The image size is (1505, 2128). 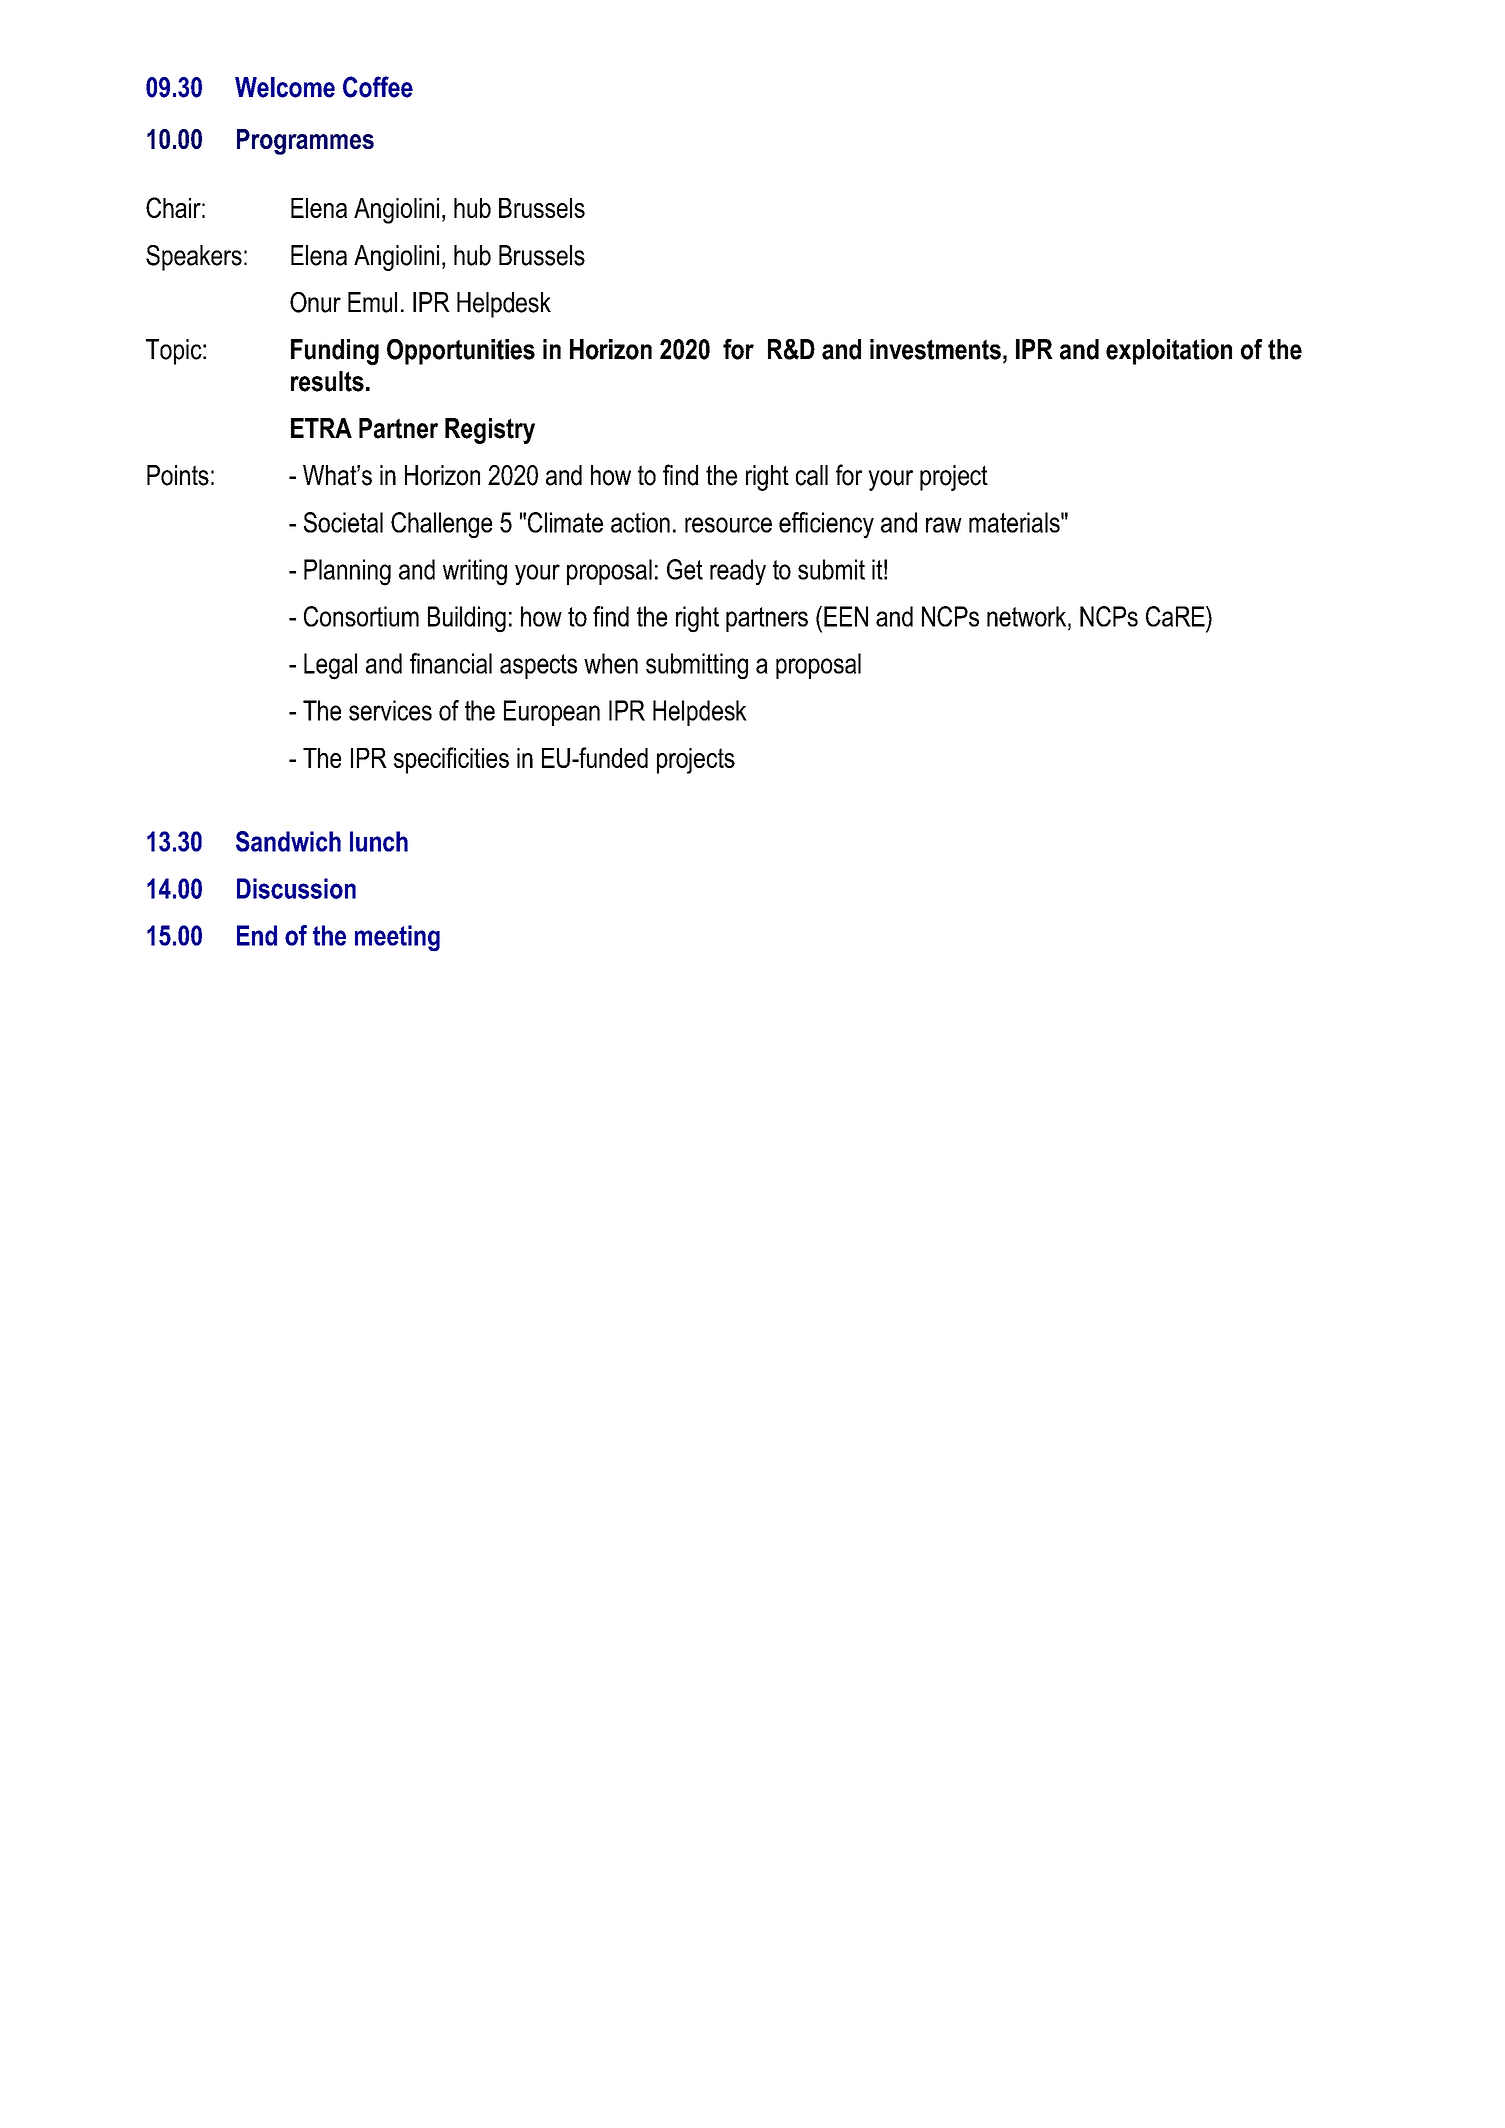 I want to click on investments, so click(x=935, y=349).
